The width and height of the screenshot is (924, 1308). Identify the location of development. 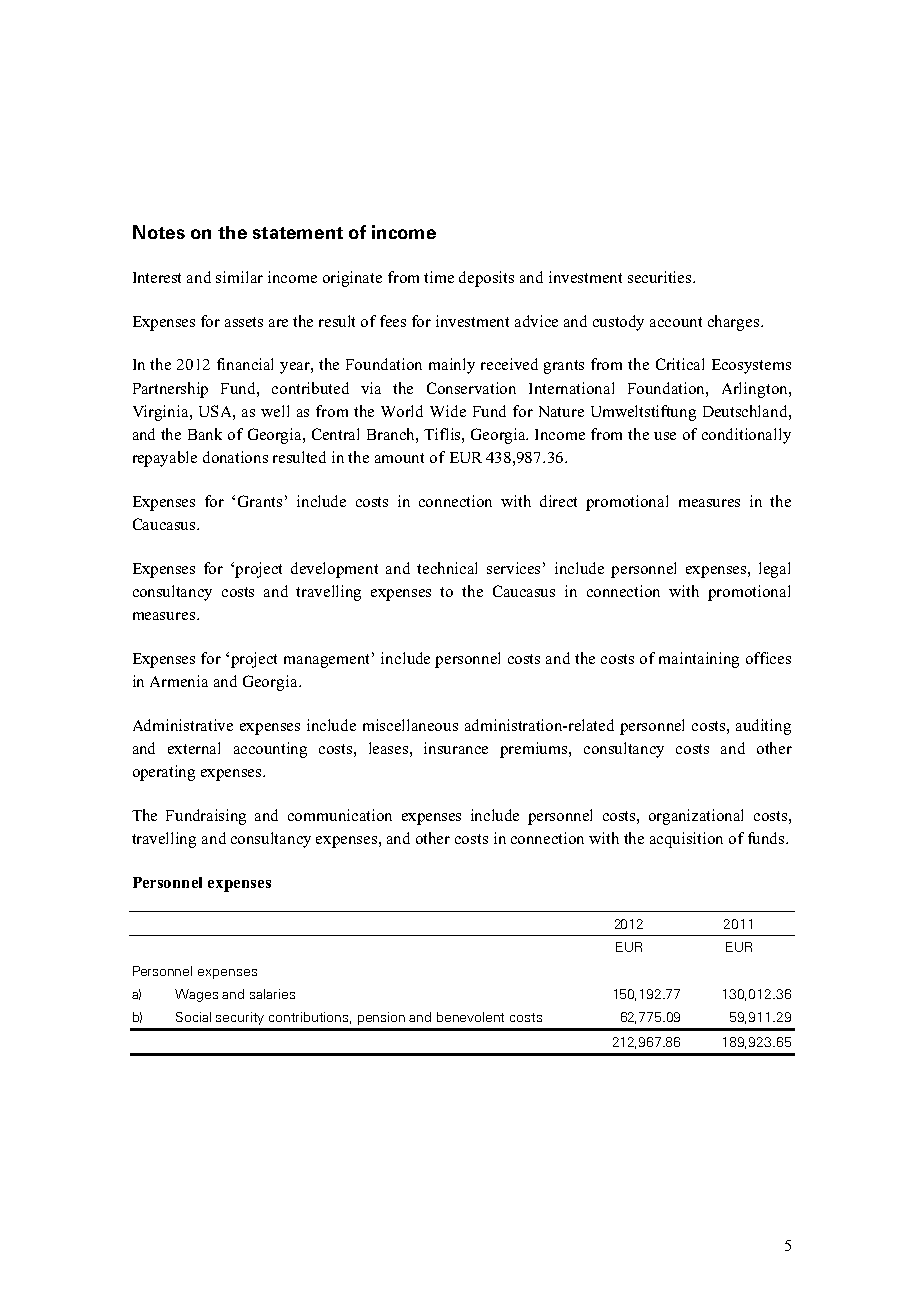
(334, 570).
